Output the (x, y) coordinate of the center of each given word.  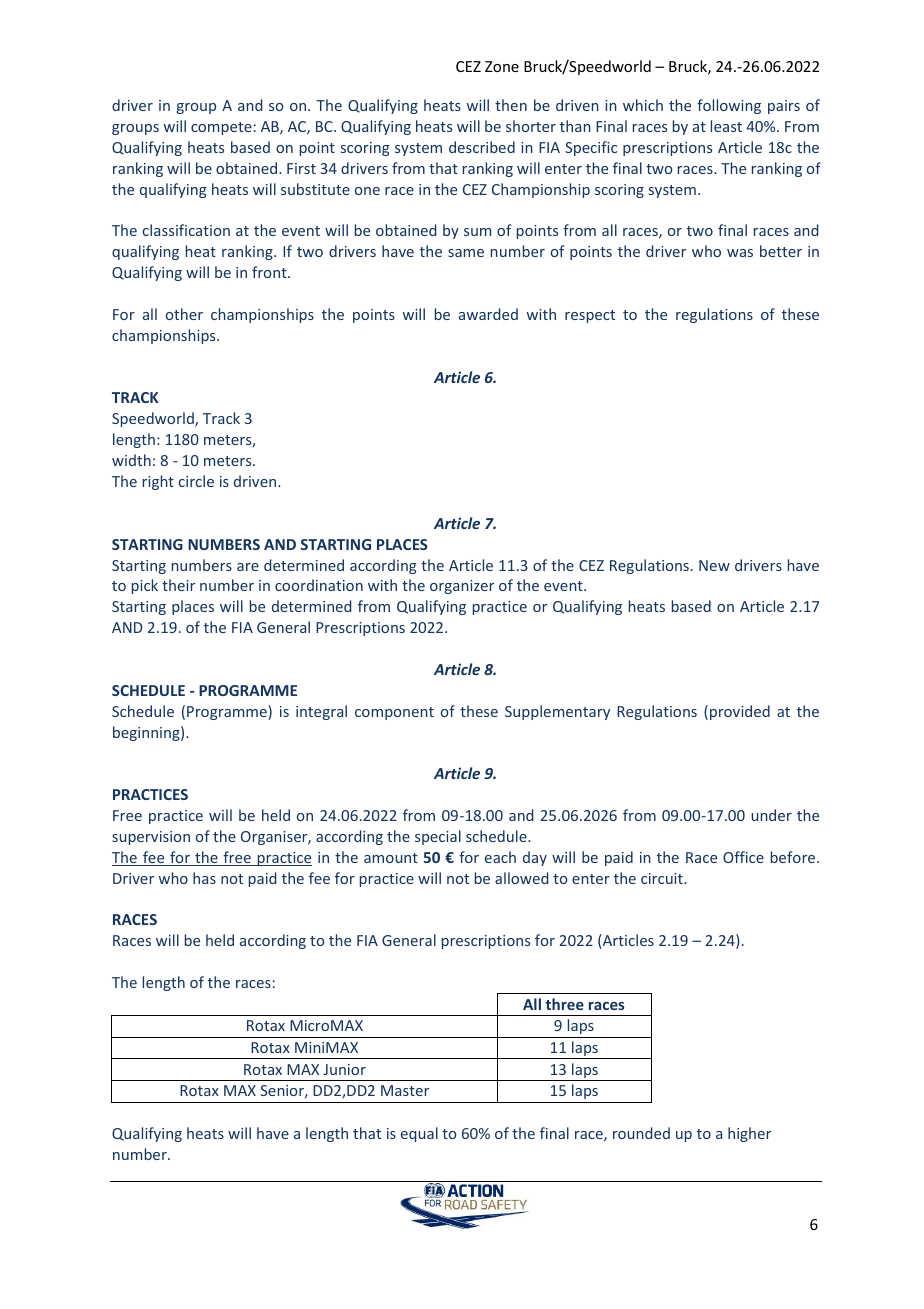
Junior (344, 1069)
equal (419, 1134)
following (729, 106)
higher (749, 1134)
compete (221, 128)
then (511, 105)
